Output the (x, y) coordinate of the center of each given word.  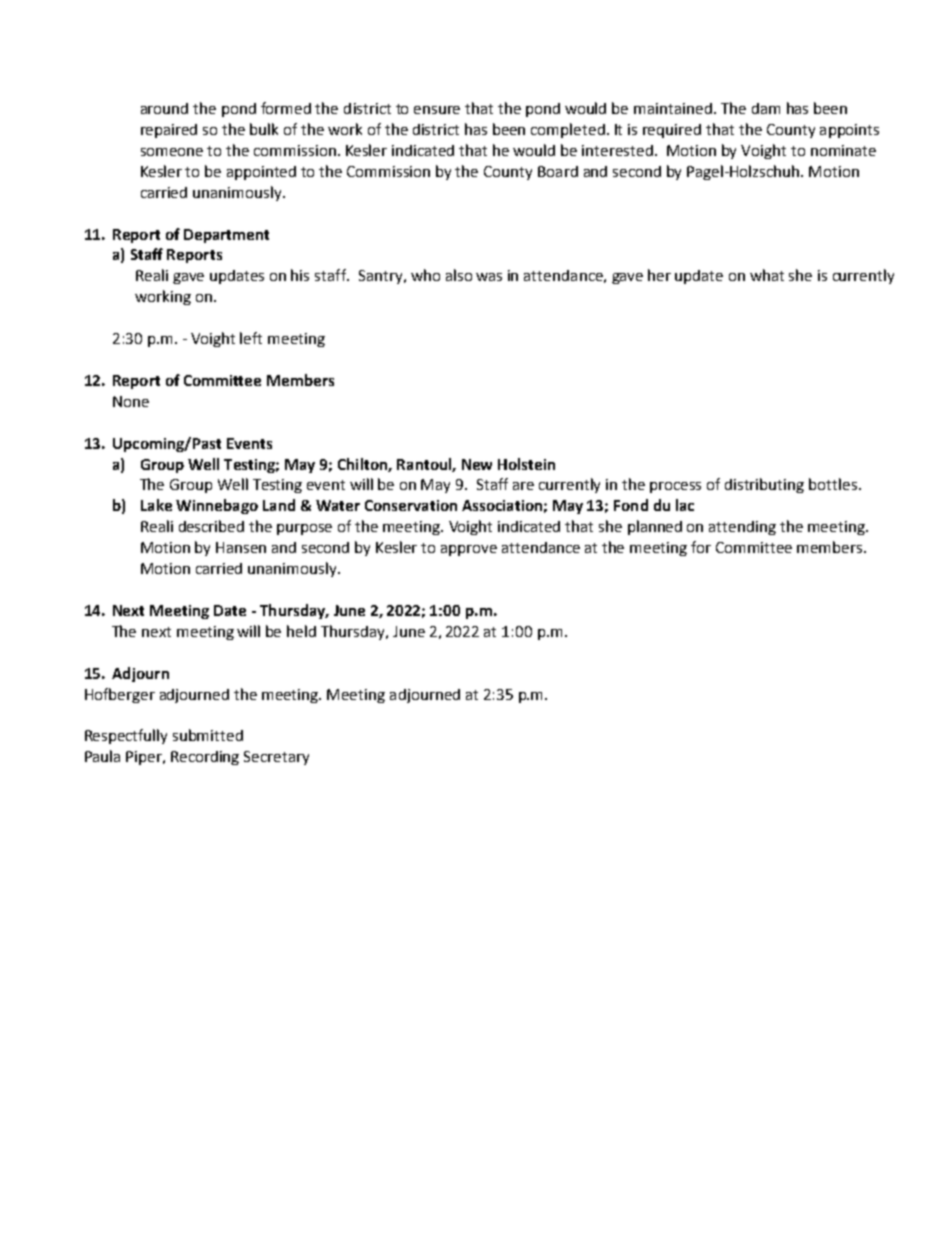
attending (742, 528)
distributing (764, 485)
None (131, 401)
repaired (169, 131)
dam (766, 108)
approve (469, 550)
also (459, 275)
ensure (437, 110)
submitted (208, 735)
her (659, 275)
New (477, 464)
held (301, 631)
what (767, 275)
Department (226, 236)
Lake (156, 505)
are (523, 486)
